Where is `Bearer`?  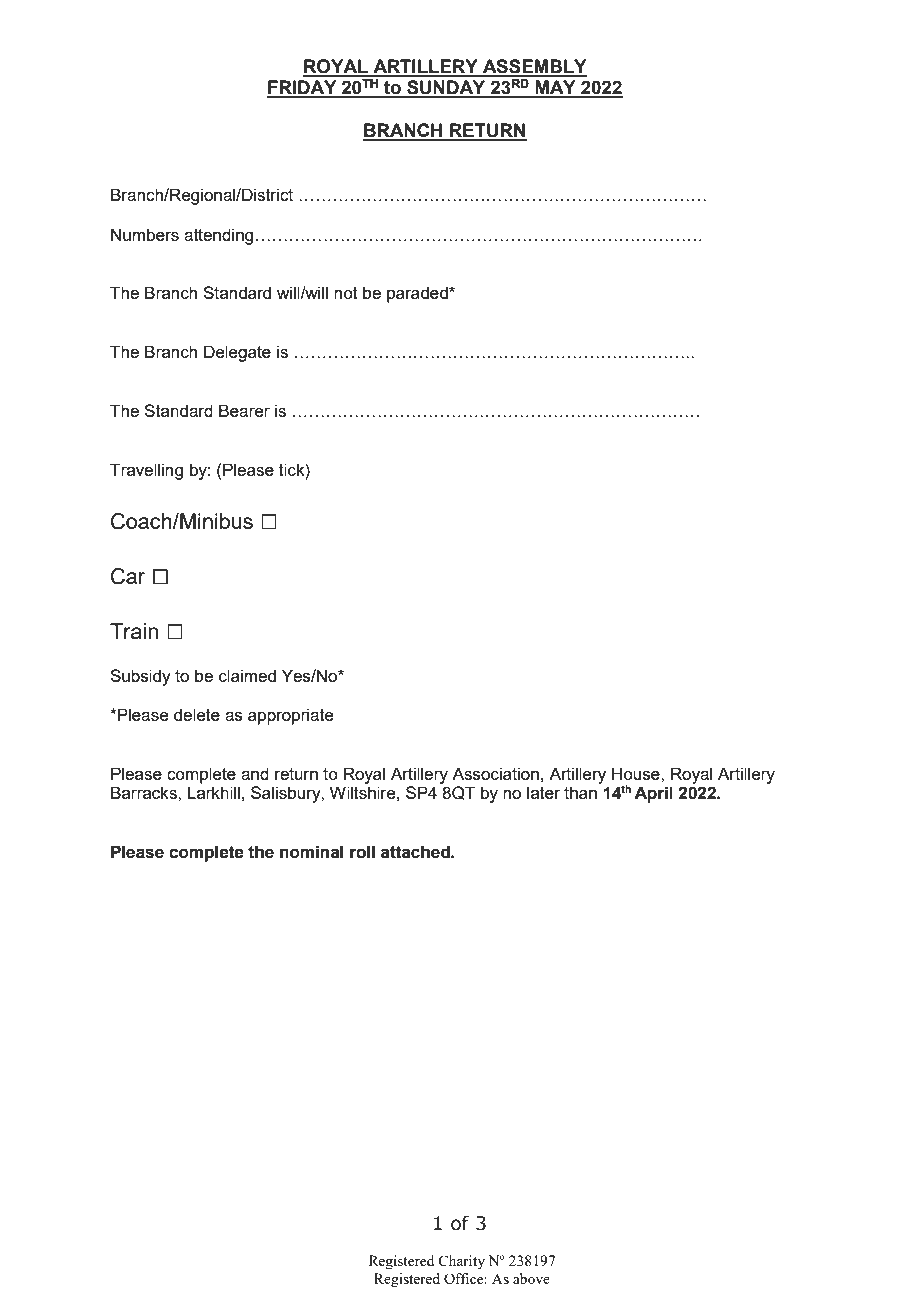
Bearer is located at coordinates (244, 410).
